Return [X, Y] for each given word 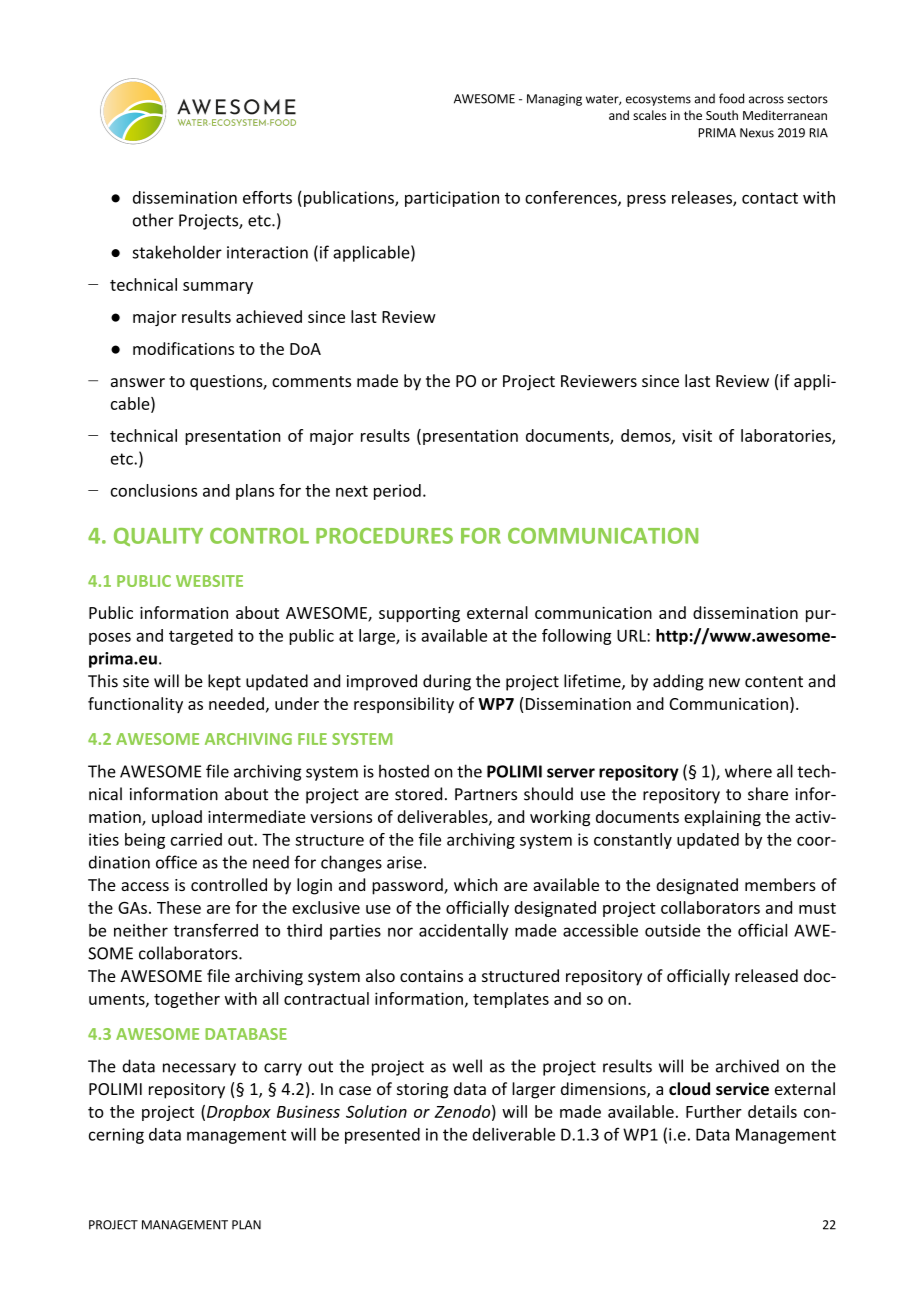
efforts [267, 197]
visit [697, 435]
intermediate [257, 816]
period [397, 492]
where [748, 771]
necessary [199, 1069]
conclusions [154, 490]
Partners [486, 794]
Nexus [757, 133]
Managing [554, 100]
